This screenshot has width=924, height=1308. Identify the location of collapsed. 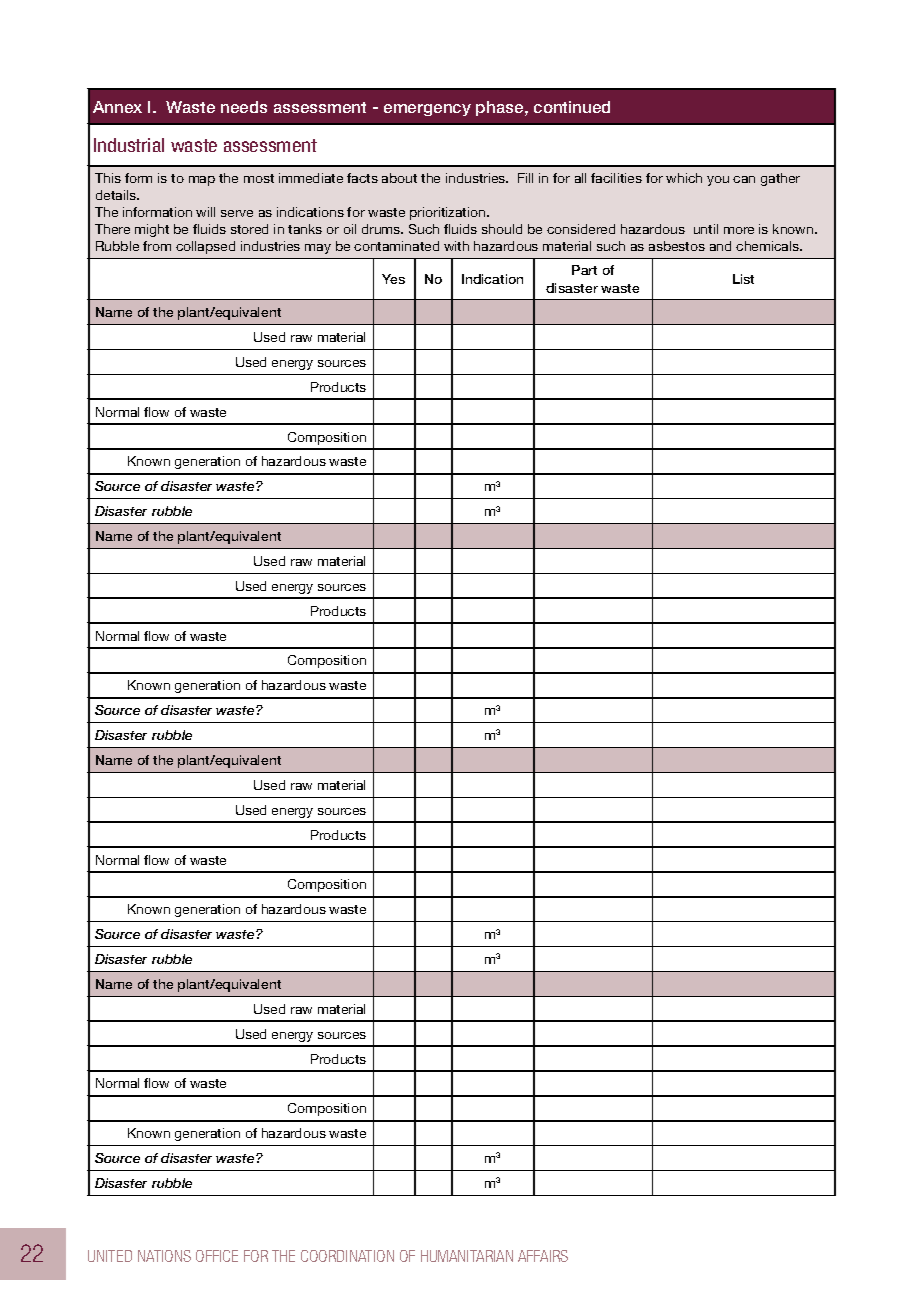
(205, 247).
